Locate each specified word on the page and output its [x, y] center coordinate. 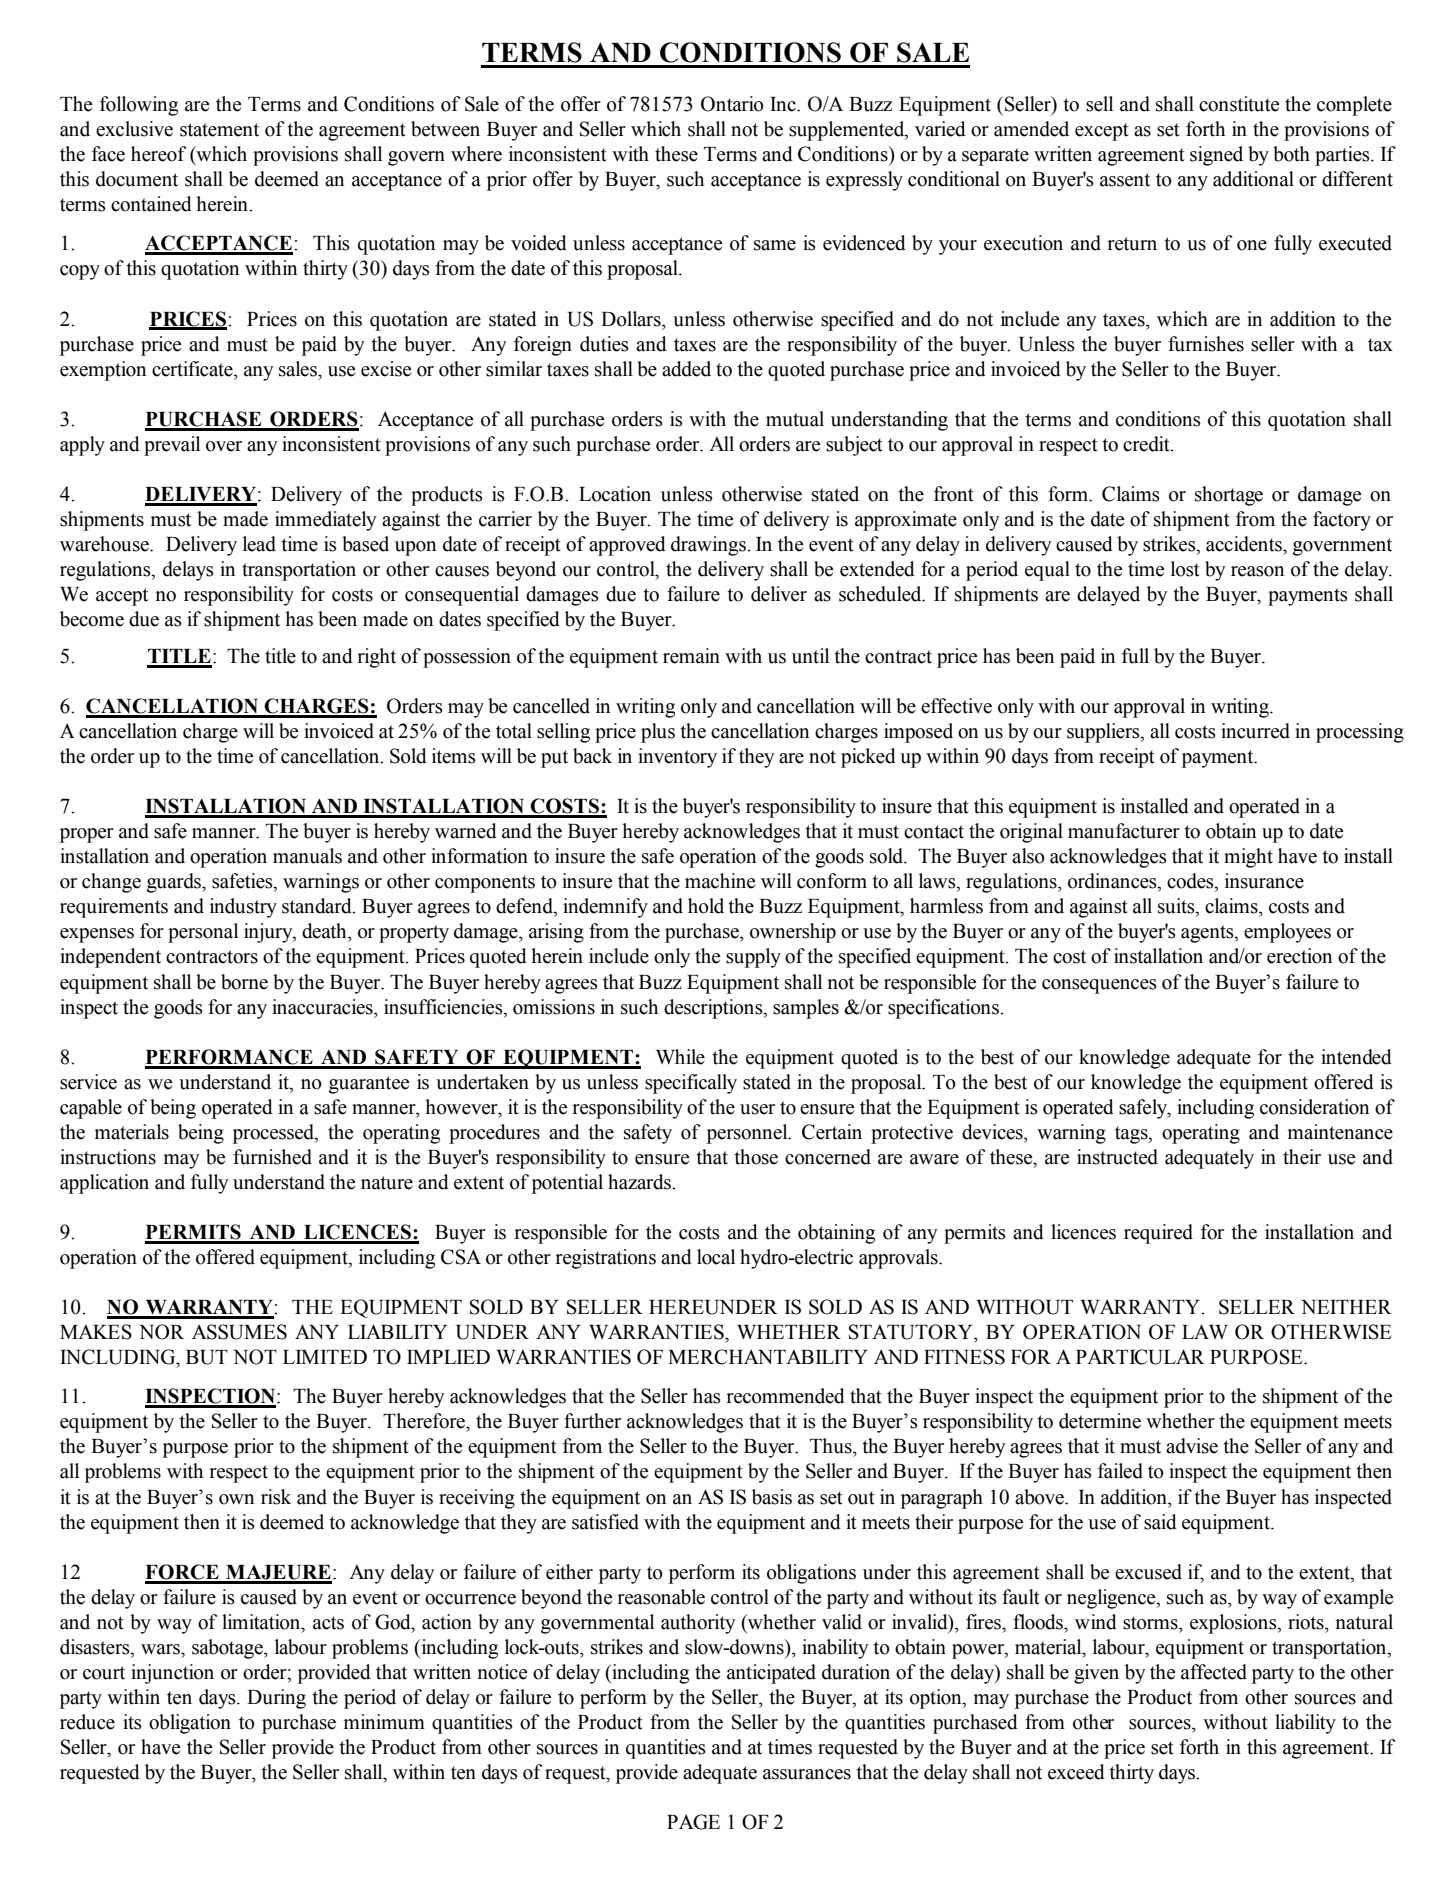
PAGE [693, 1822]
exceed [1076, 1772]
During [276, 1699]
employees [1287, 933]
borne [244, 982]
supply [753, 958]
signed [1216, 156]
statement [219, 130]
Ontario [732, 104]
